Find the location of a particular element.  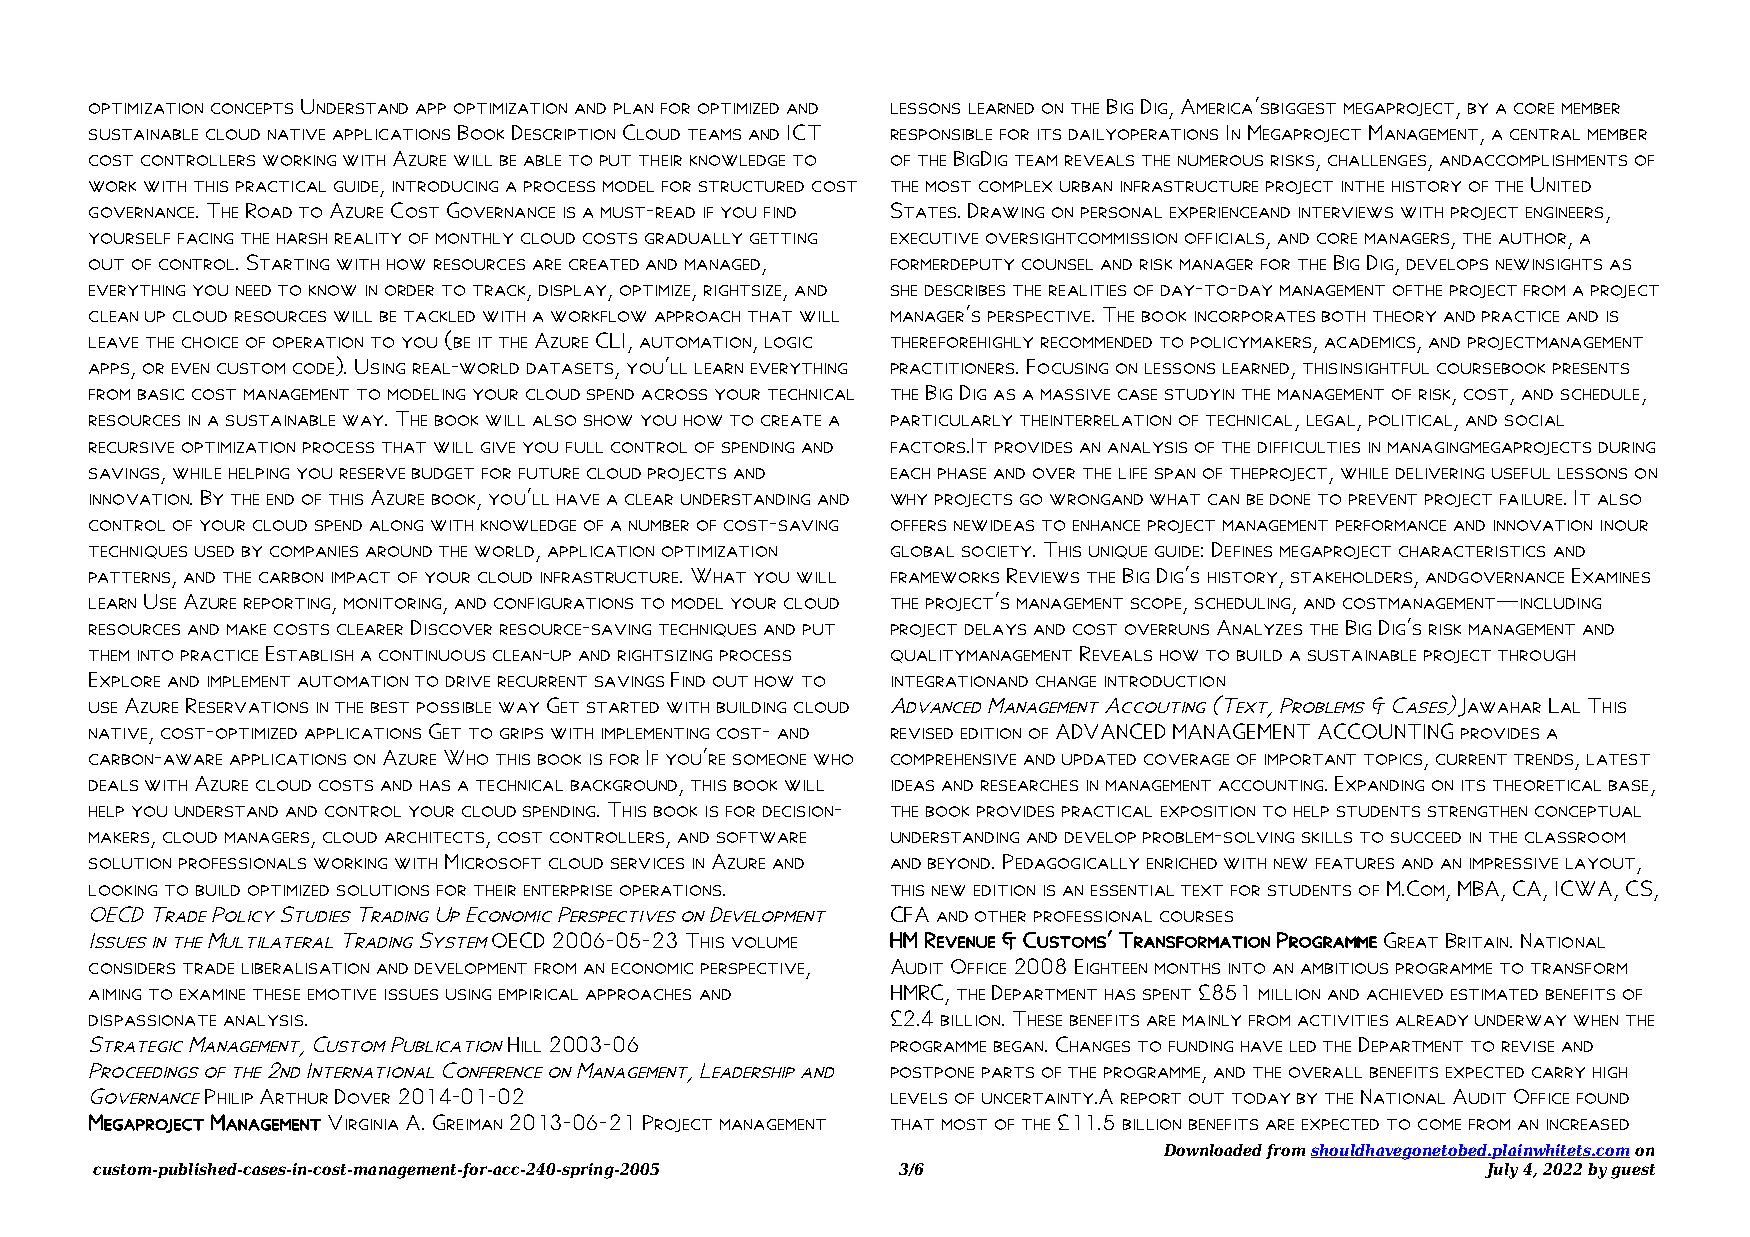

Virginia is located at coordinates (363, 1122).
